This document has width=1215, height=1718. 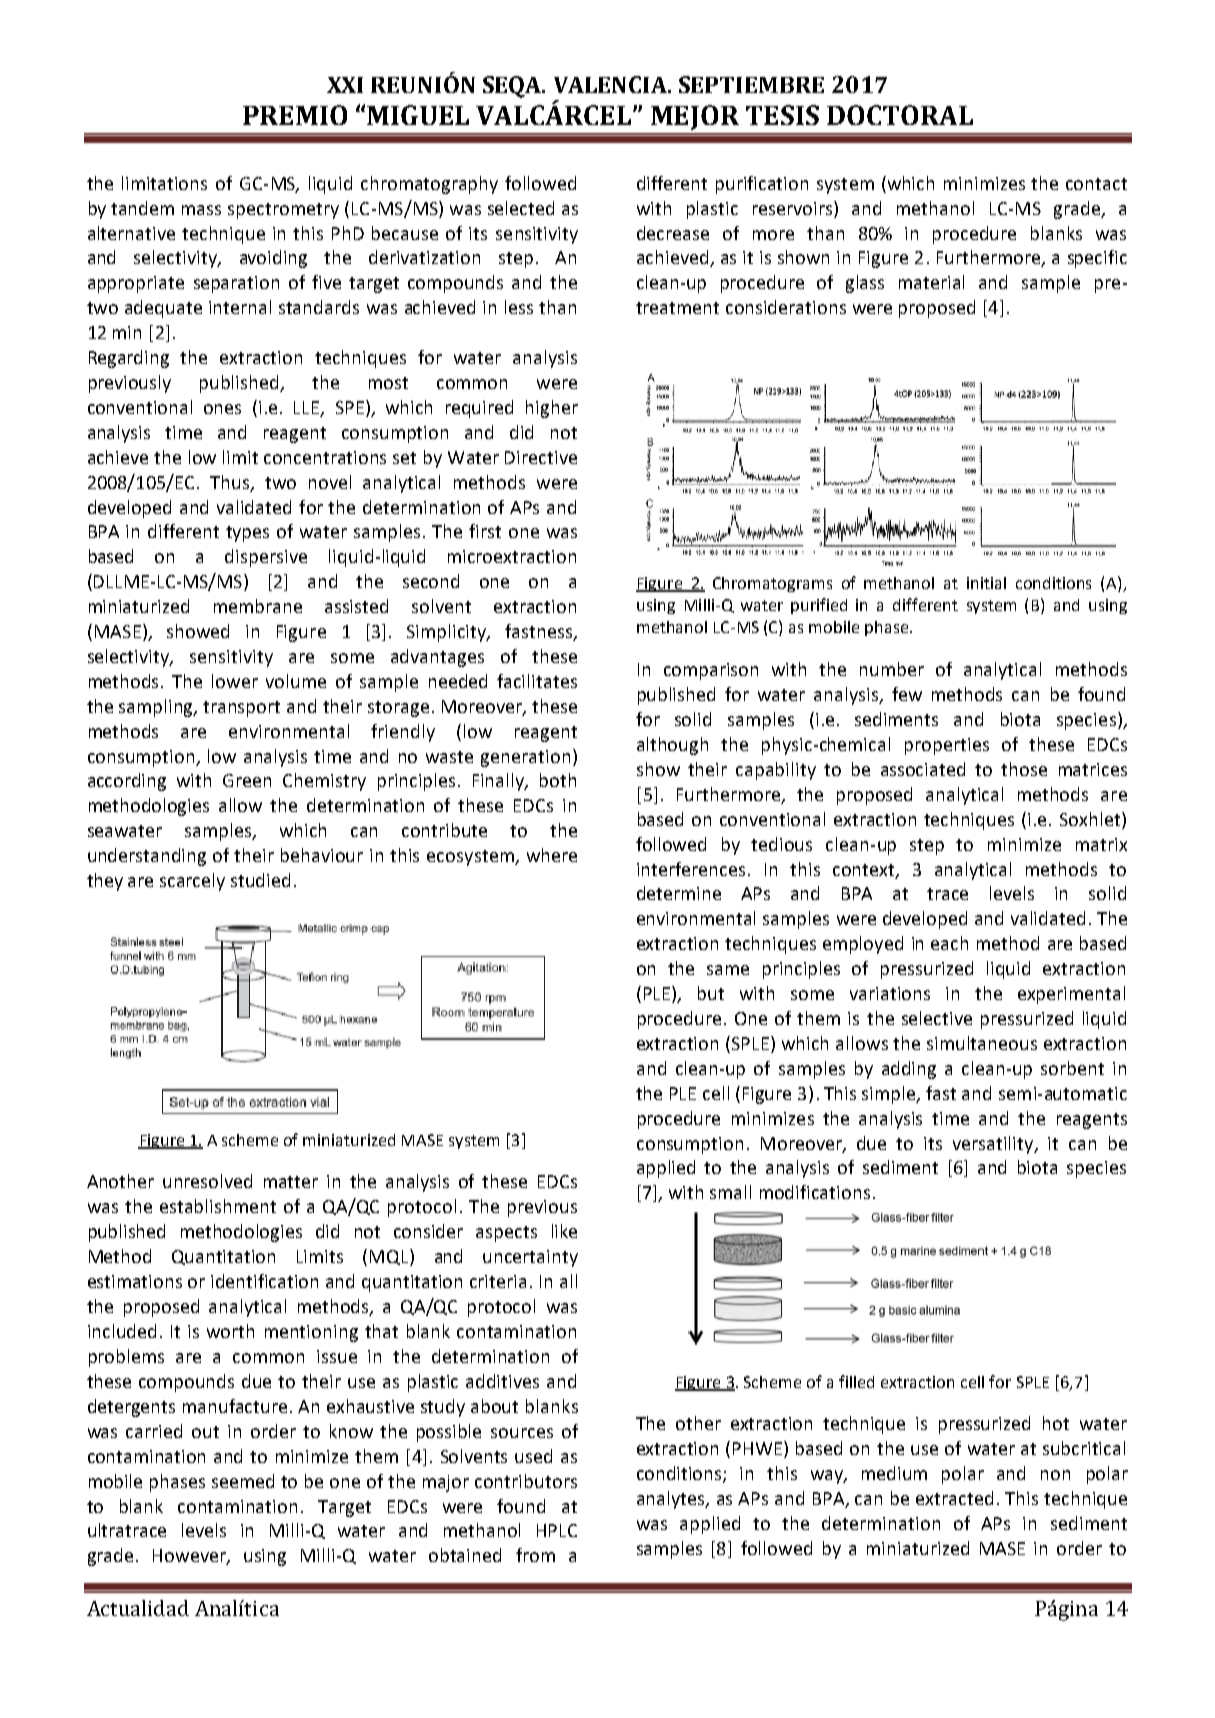 I want to click on those, so click(x=1024, y=769).
